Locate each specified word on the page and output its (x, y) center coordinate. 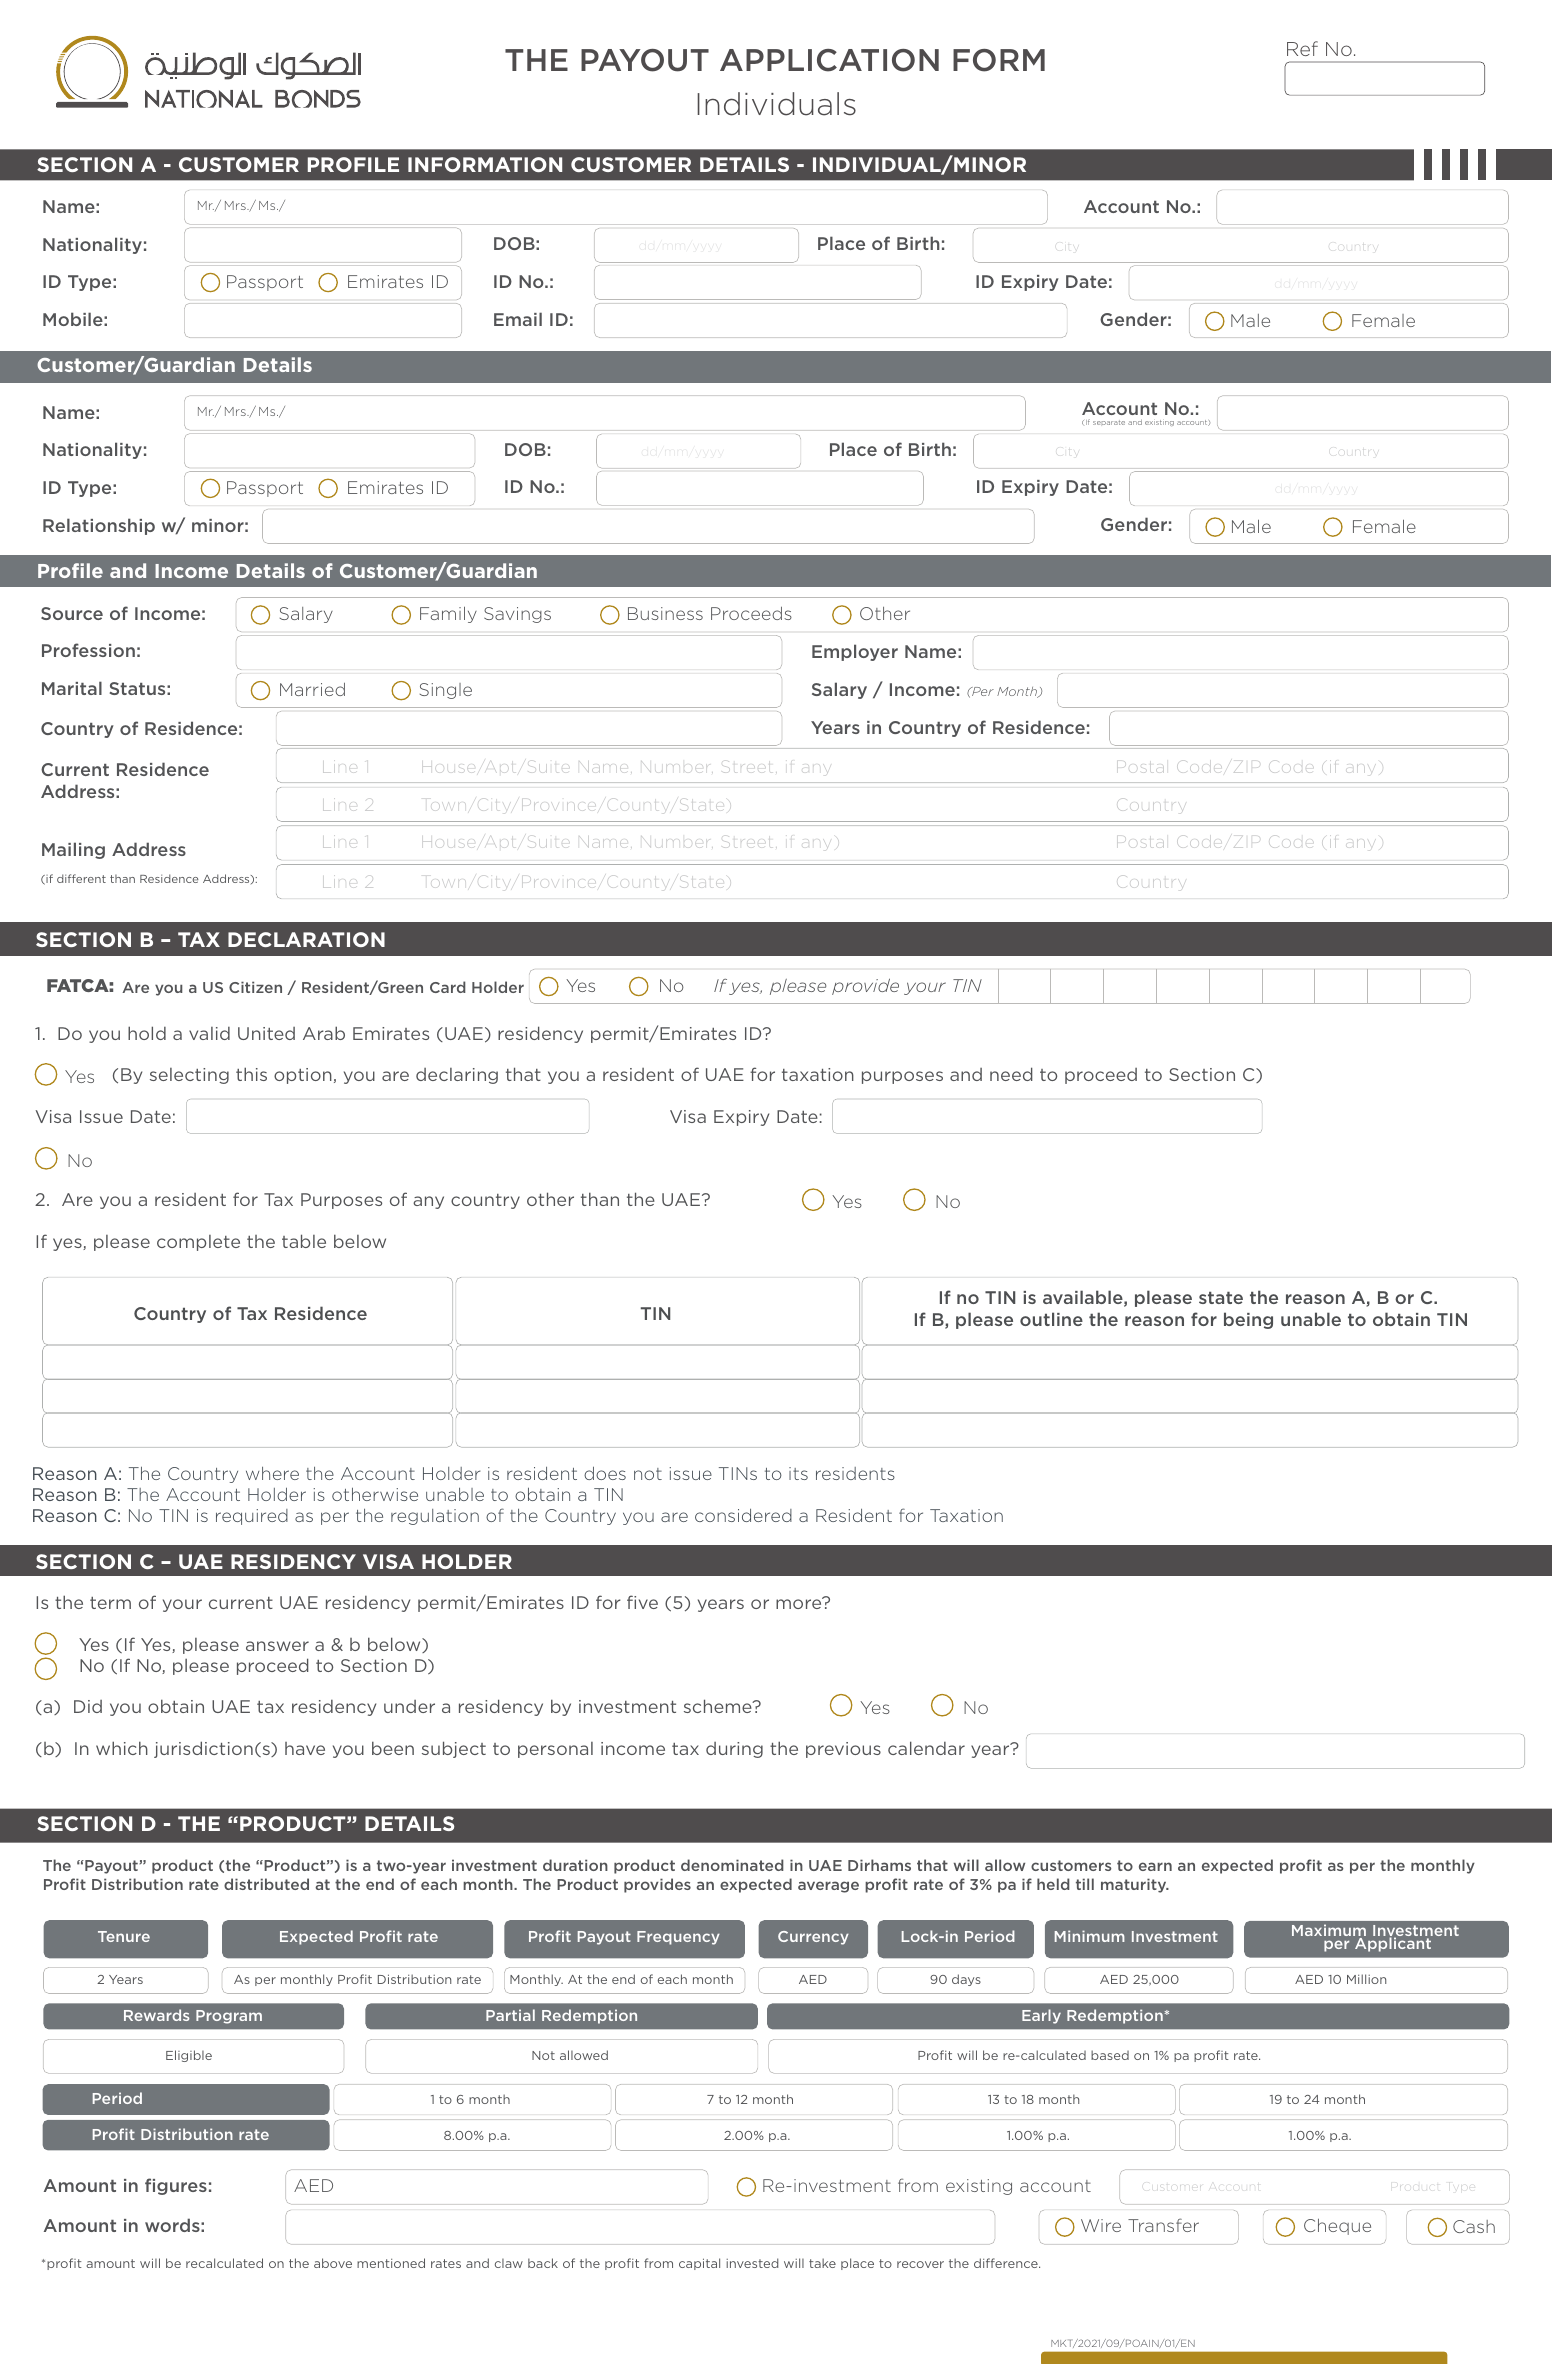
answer (277, 1646)
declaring (457, 1076)
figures (176, 2186)
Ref (1302, 48)
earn (1155, 1866)
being (1248, 1320)
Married (312, 689)
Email (518, 319)
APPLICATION (829, 60)
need (1011, 1074)
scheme (719, 1706)
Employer (855, 652)
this (251, 1074)
